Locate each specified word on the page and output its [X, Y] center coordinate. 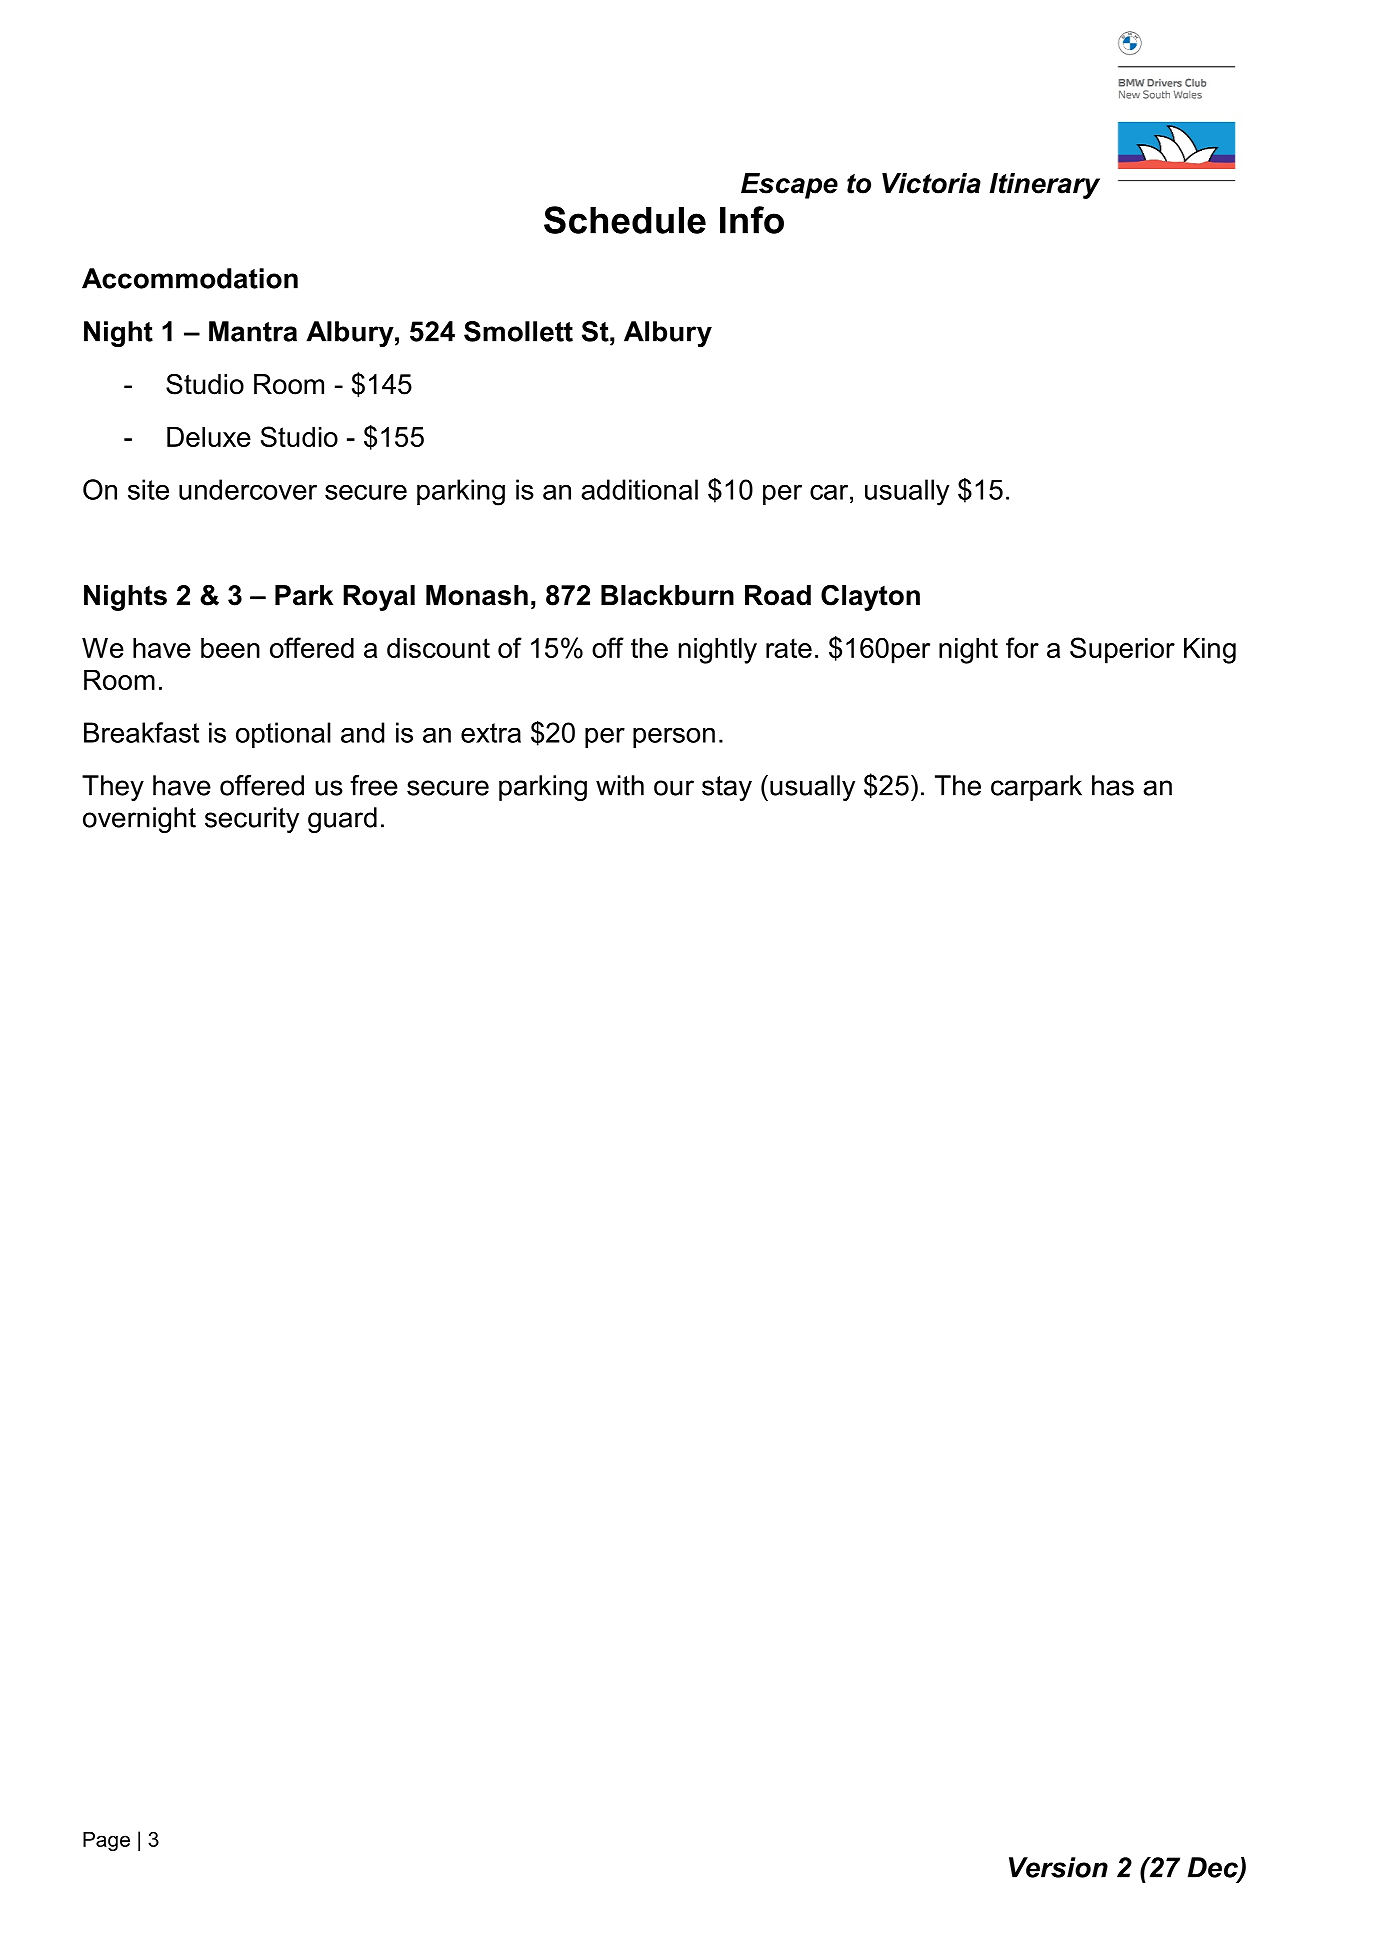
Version [1058, 1867]
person [674, 737]
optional [283, 735]
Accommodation [190, 278]
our [674, 788]
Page [106, 1841]
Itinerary [1045, 186]
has [1113, 785]
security [252, 820]
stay [727, 788]
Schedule [625, 220]
